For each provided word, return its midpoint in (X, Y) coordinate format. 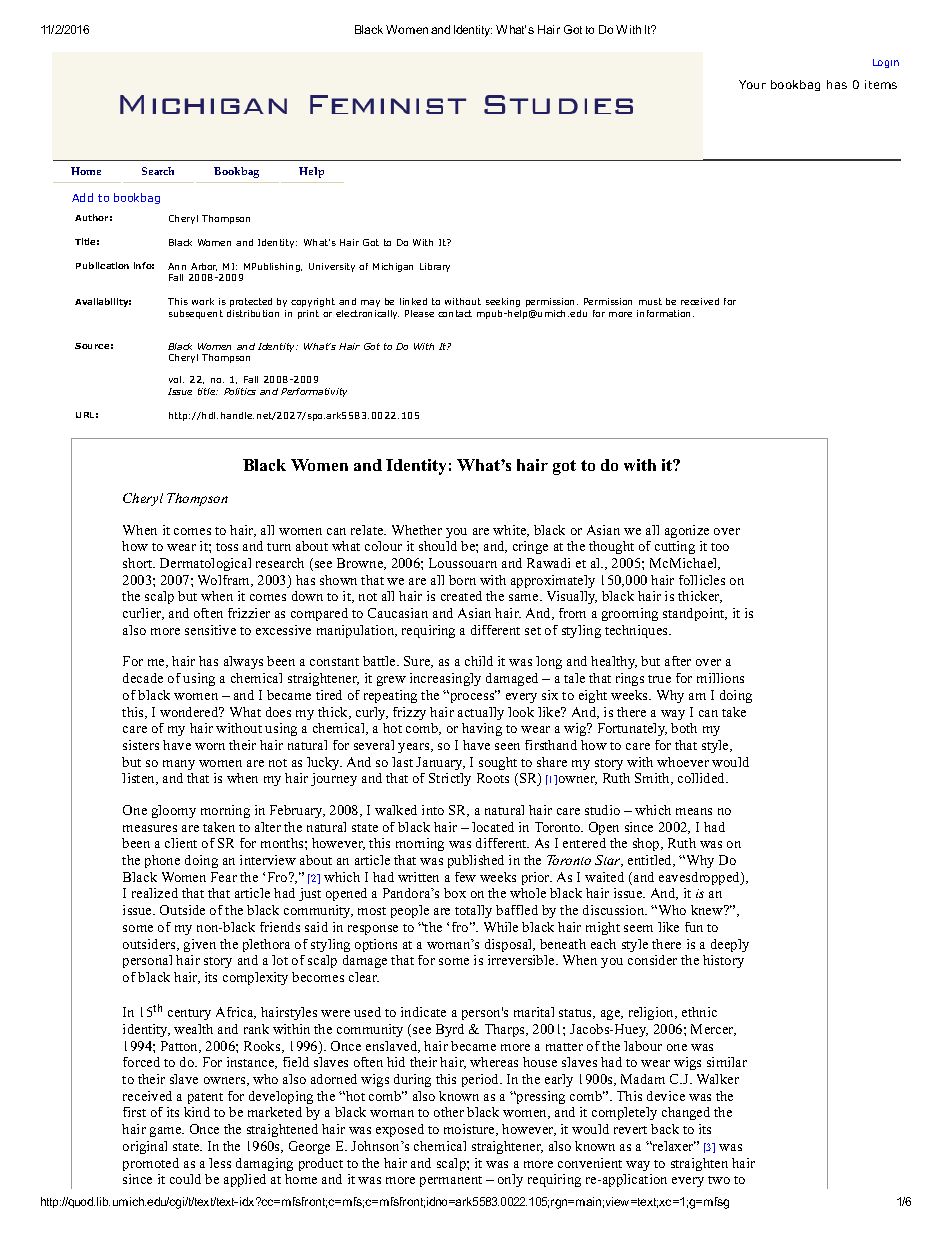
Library (435, 267)
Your (752, 84)
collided (703, 778)
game (167, 1132)
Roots (493, 778)
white (511, 531)
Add (82, 197)
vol (176, 379)
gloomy (174, 811)
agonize (687, 531)
